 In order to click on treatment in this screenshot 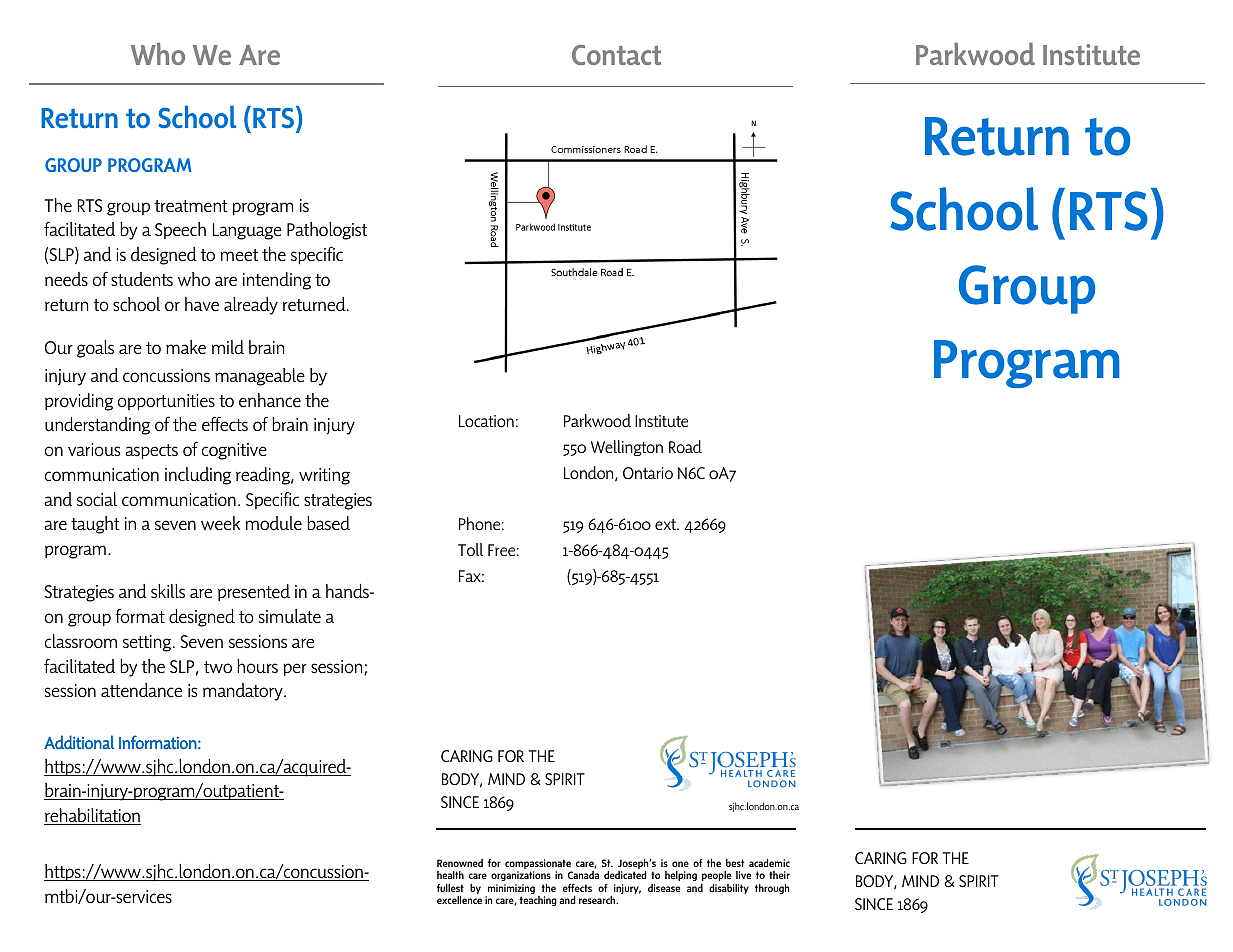, I will do `click(191, 206)`.
